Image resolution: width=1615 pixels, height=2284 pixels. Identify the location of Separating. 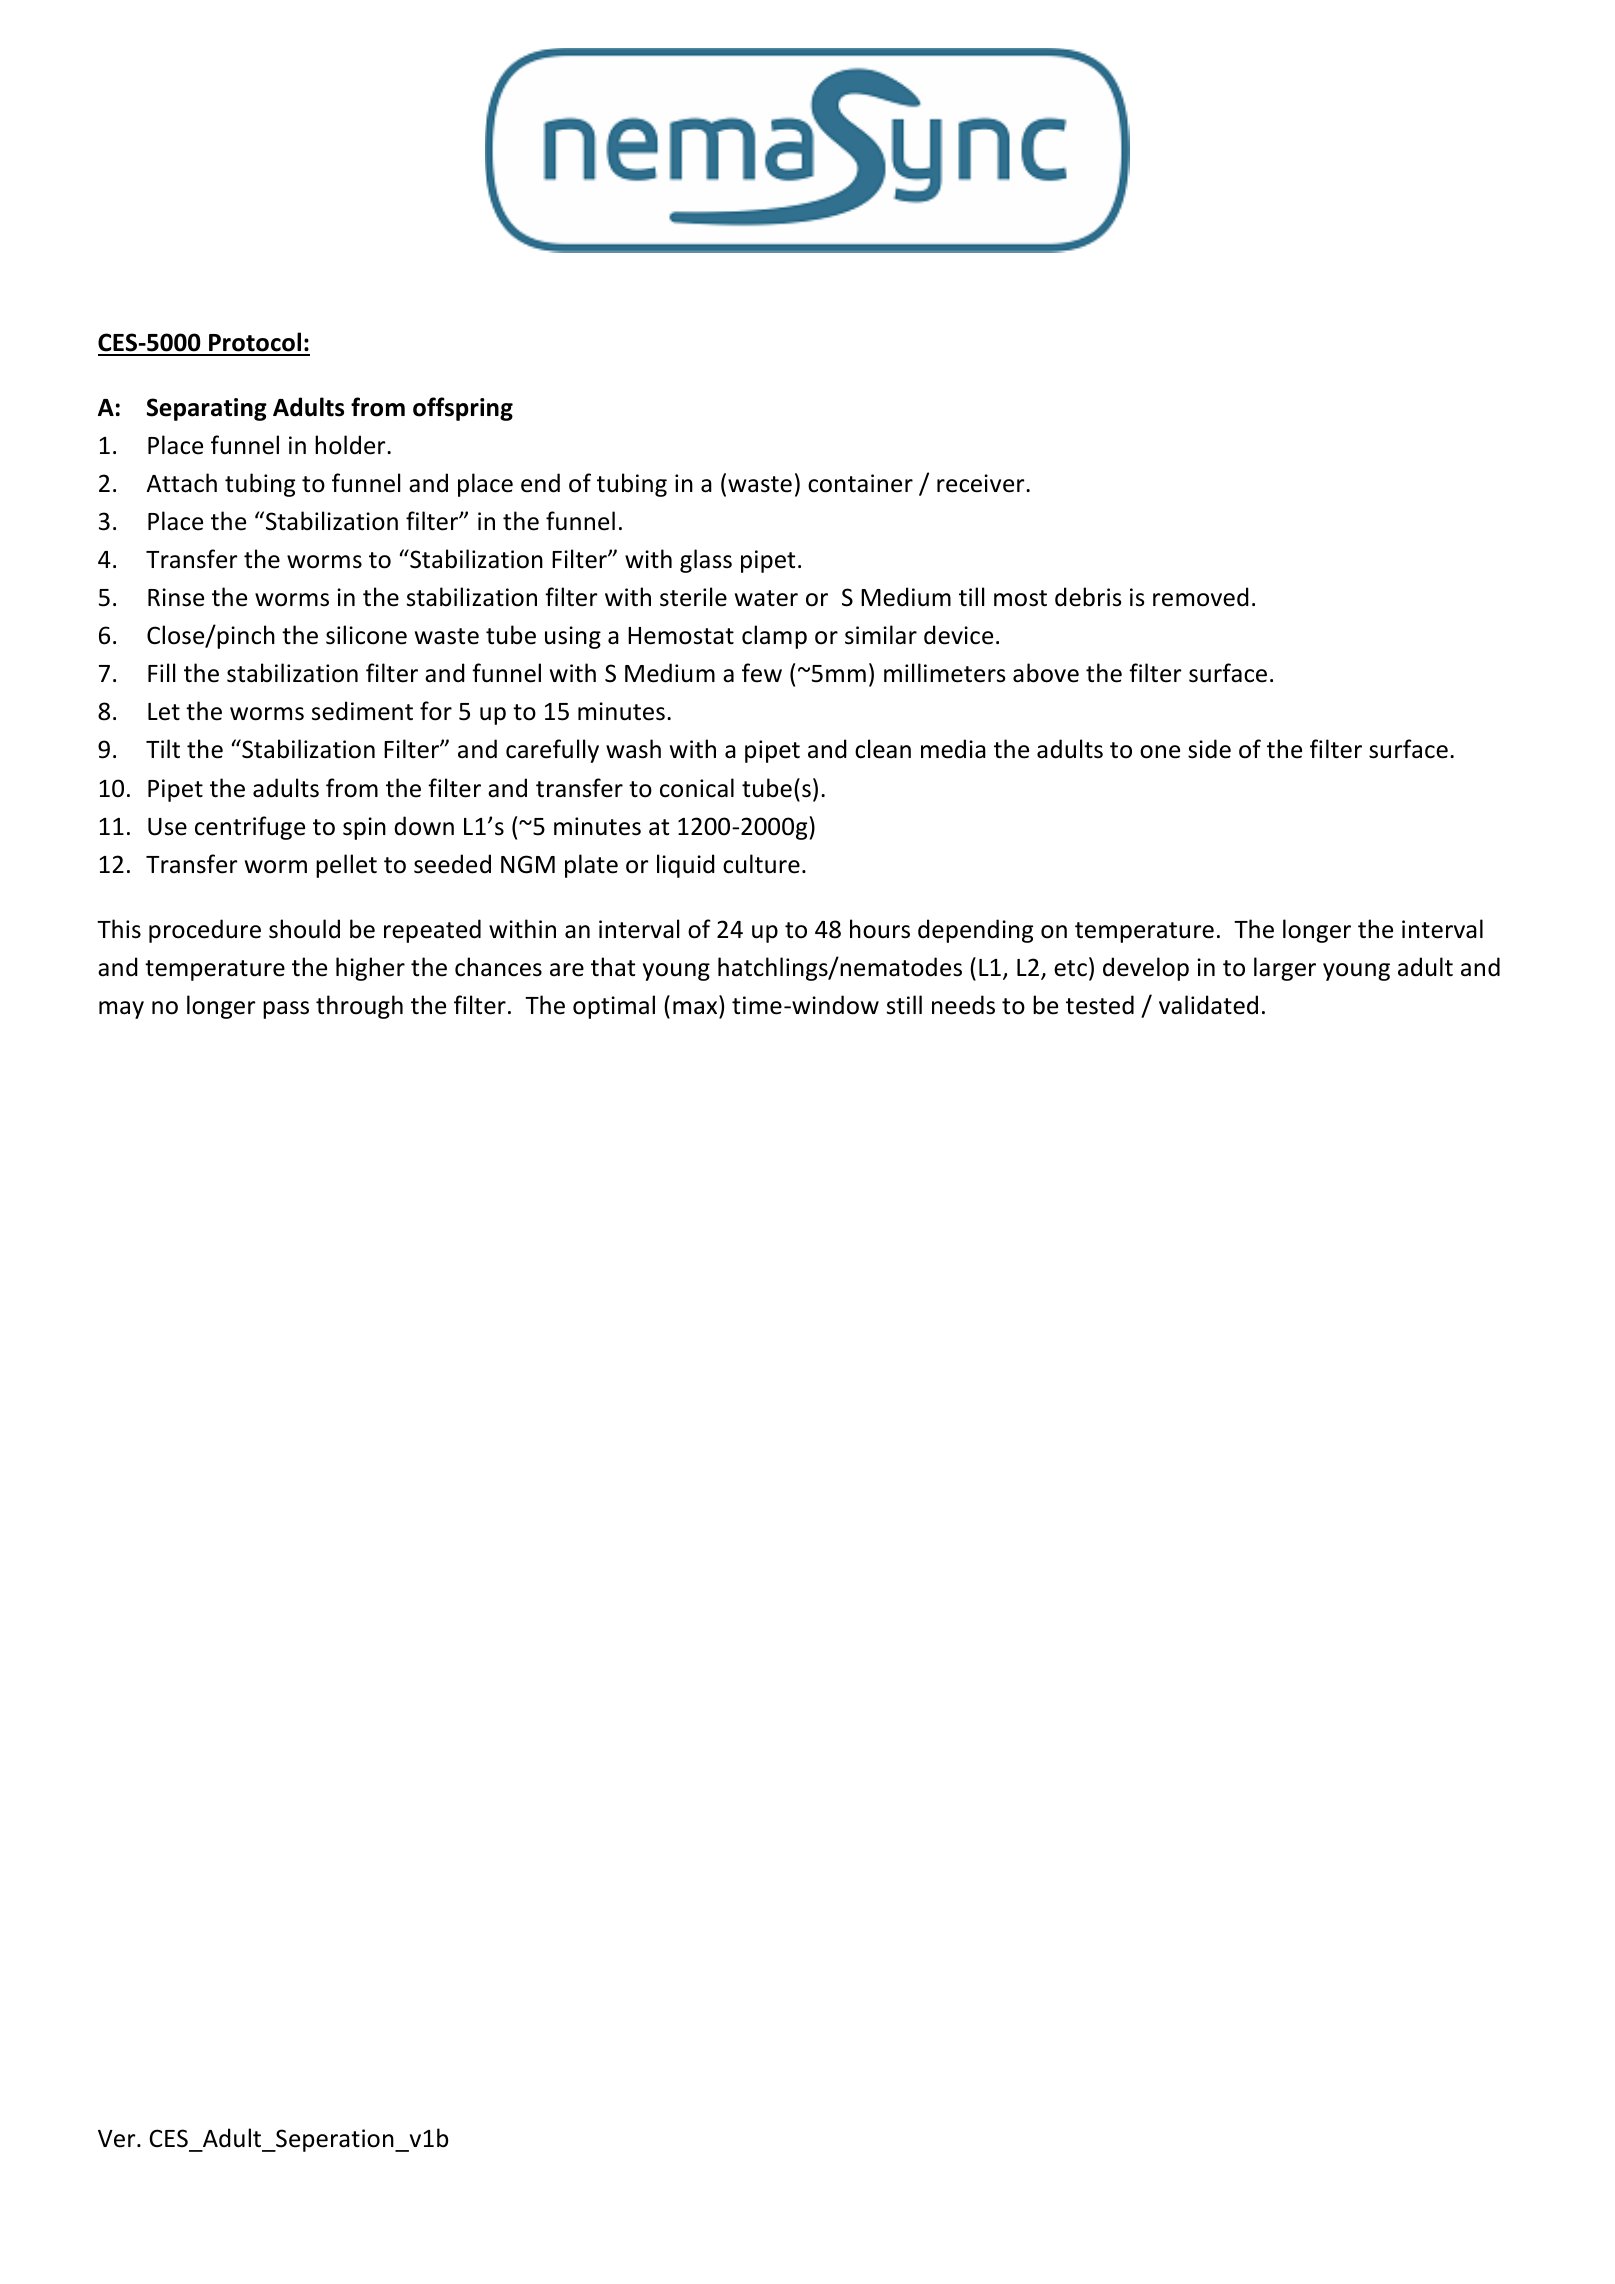
(207, 409).
